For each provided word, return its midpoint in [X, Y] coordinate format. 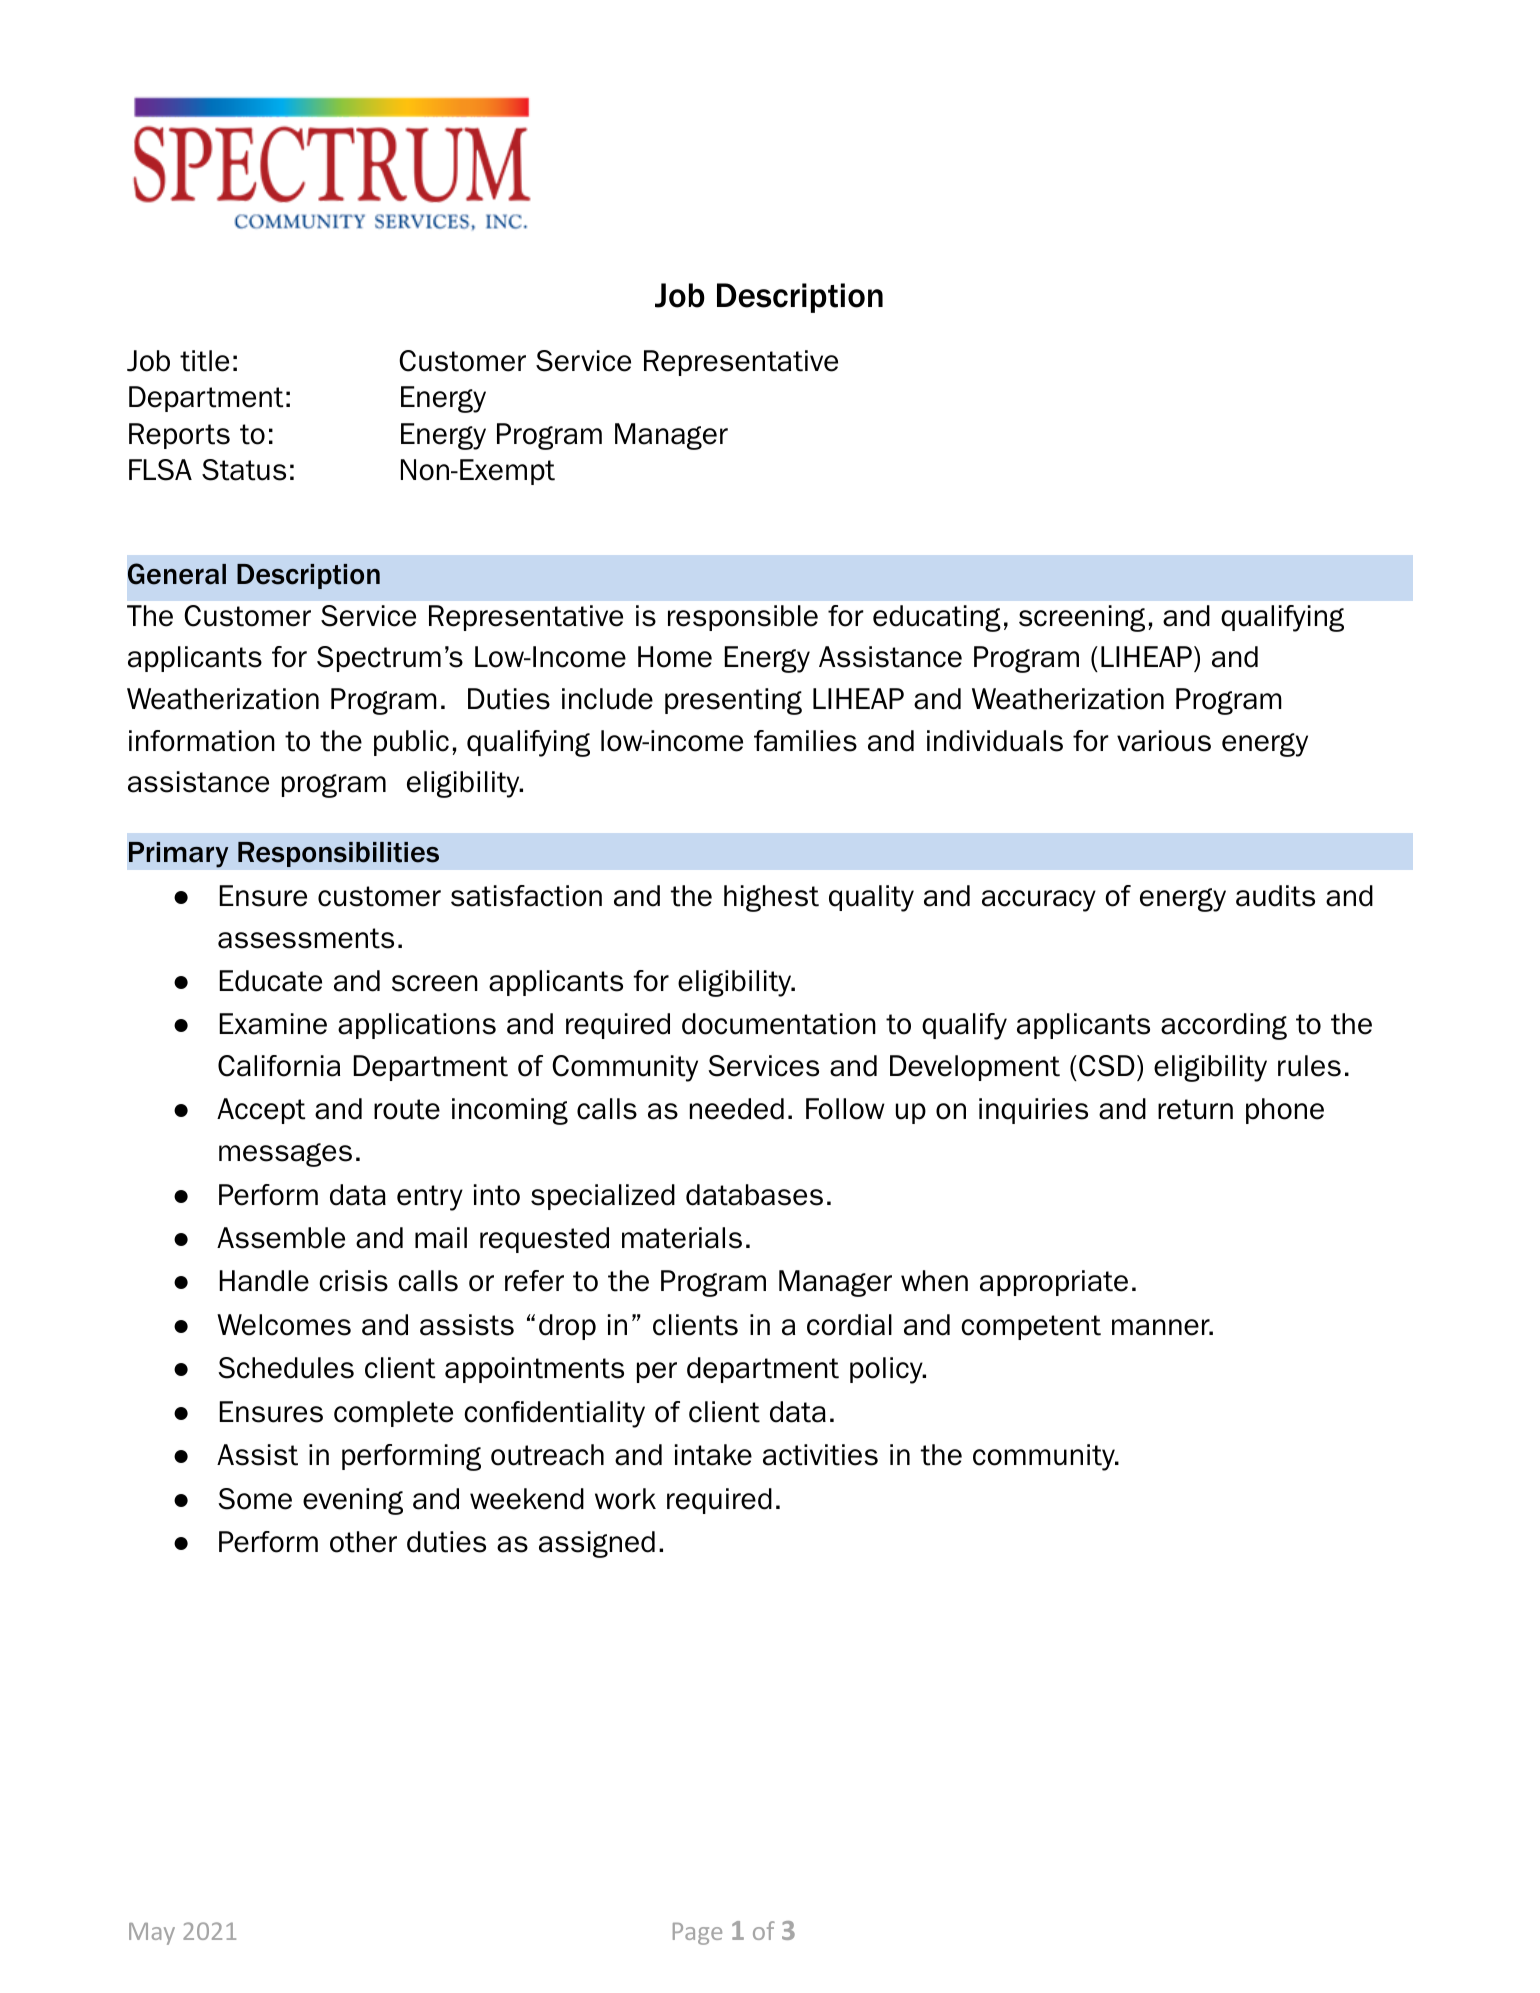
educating [937, 618]
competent [1031, 1327]
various [1164, 741]
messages [285, 1155]
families [805, 741]
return [1195, 1109]
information [202, 741]
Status [244, 470]
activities [820, 1455]
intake [713, 1455]
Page [697, 1934]
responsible [743, 618]
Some [255, 1499]
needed [737, 1109]
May [152, 1934]
